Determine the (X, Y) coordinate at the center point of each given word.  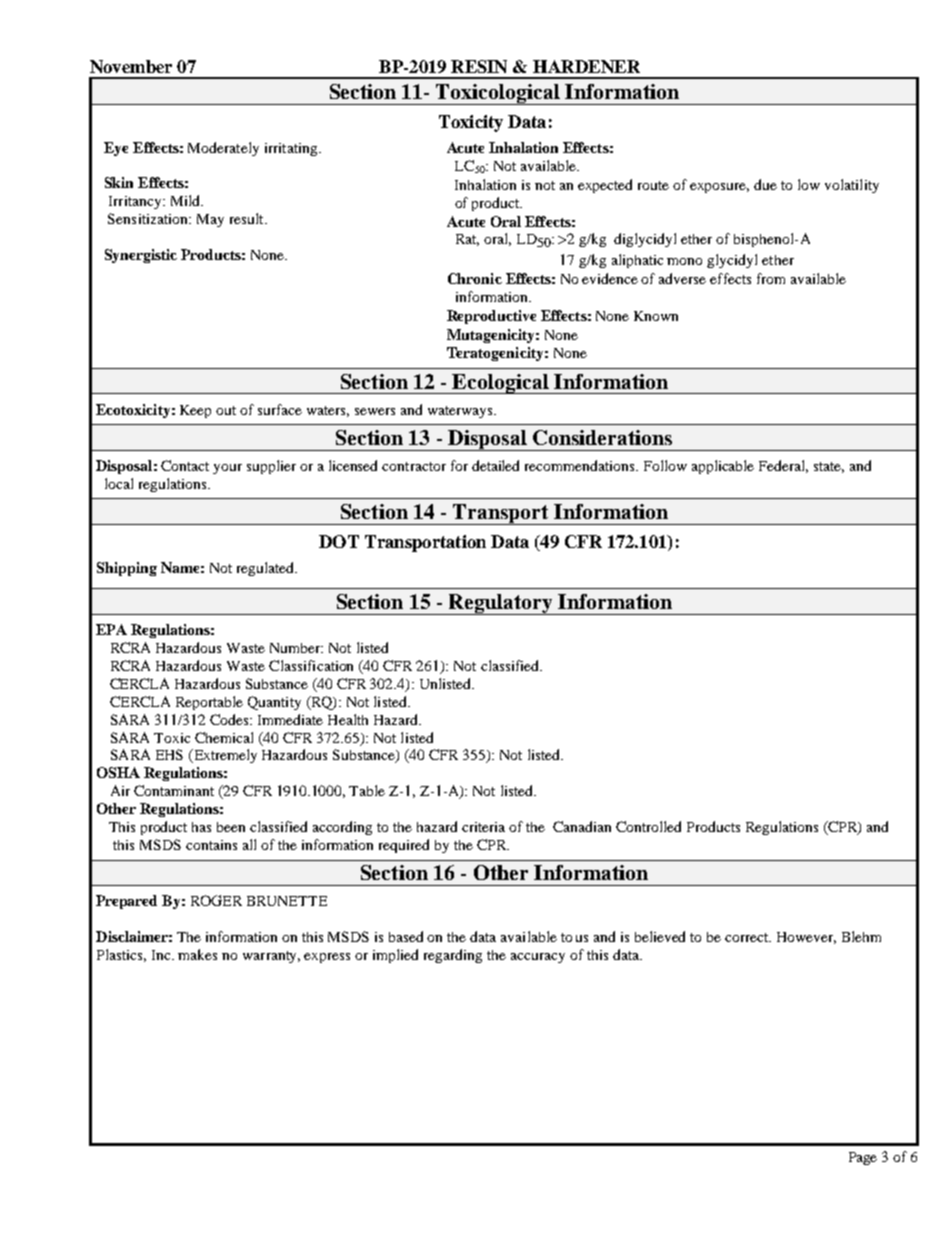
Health (348, 719)
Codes (230, 719)
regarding (453, 956)
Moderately (223, 149)
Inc (163, 955)
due (765, 184)
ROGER (216, 900)
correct (748, 937)
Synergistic (141, 256)
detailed (495, 465)
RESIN (479, 66)
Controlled (648, 826)
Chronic (475, 278)
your (227, 469)
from (771, 278)
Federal (783, 466)
